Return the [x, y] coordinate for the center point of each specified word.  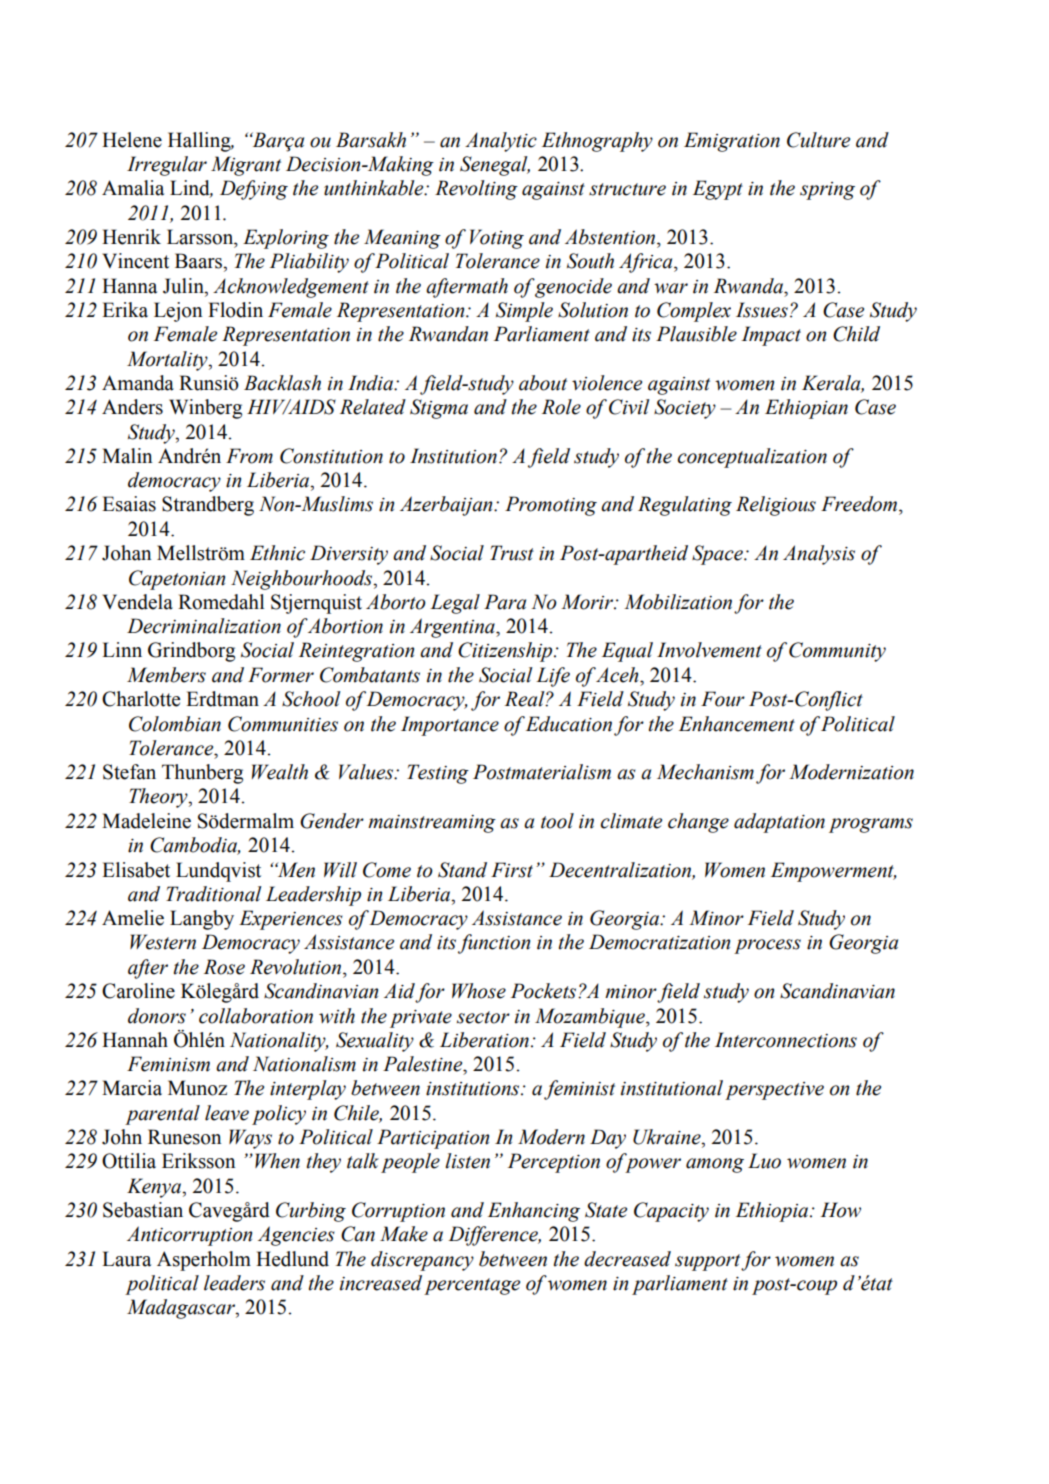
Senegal [495, 166]
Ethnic [277, 553]
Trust [512, 553]
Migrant [246, 166]
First [512, 870]
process [767, 946]
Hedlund [292, 1259]
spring [827, 191]
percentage [472, 1286]
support [708, 1262]
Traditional [214, 894]
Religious [776, 506]
